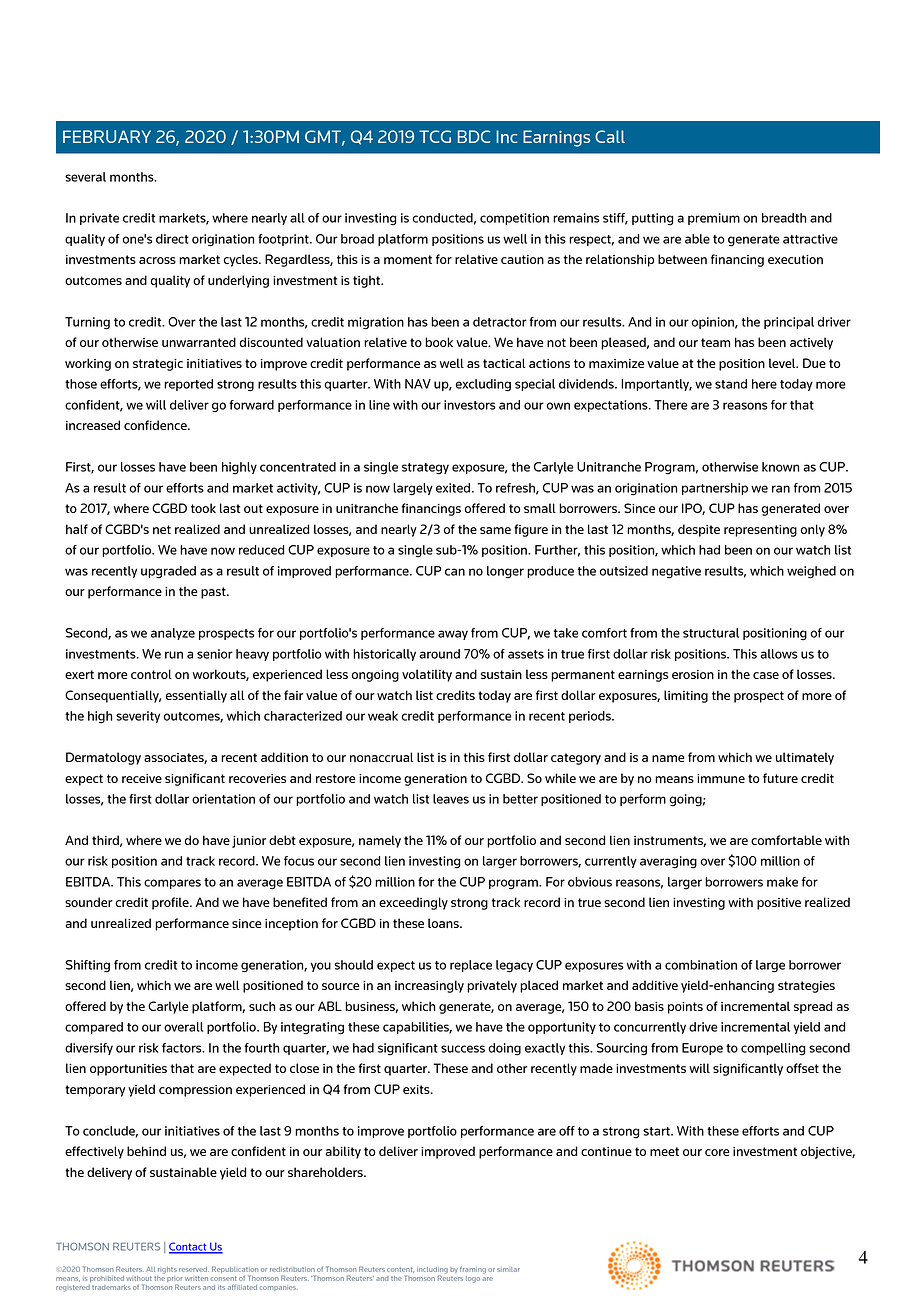  Describe the element at coordinates (699, 530) in the screenshot. I see `despite` at that location.
